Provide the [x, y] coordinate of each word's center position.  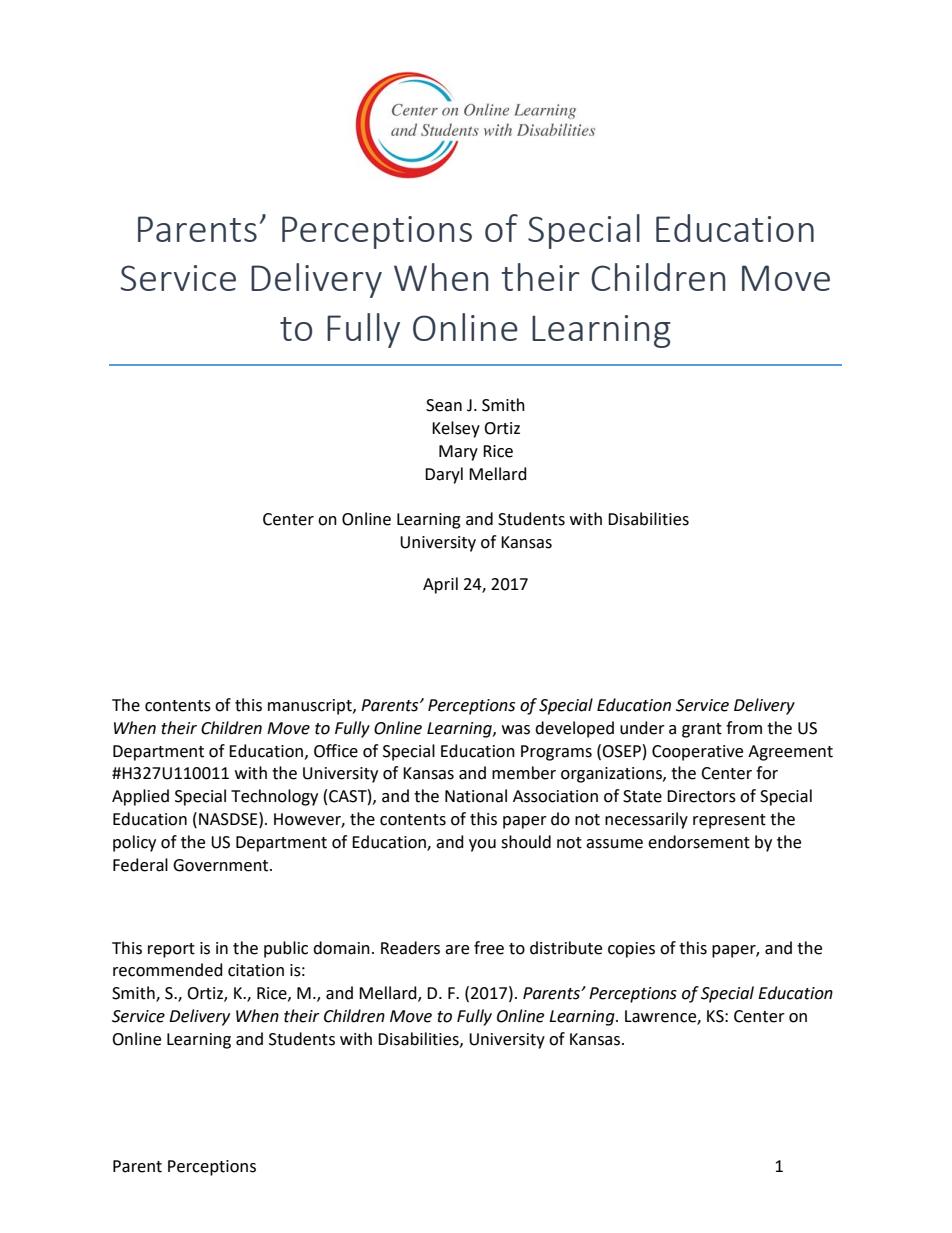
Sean [444, 405]
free [489, 948]
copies [631, 950]
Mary [458, 453]
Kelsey [456, 429]
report [171, 950]
